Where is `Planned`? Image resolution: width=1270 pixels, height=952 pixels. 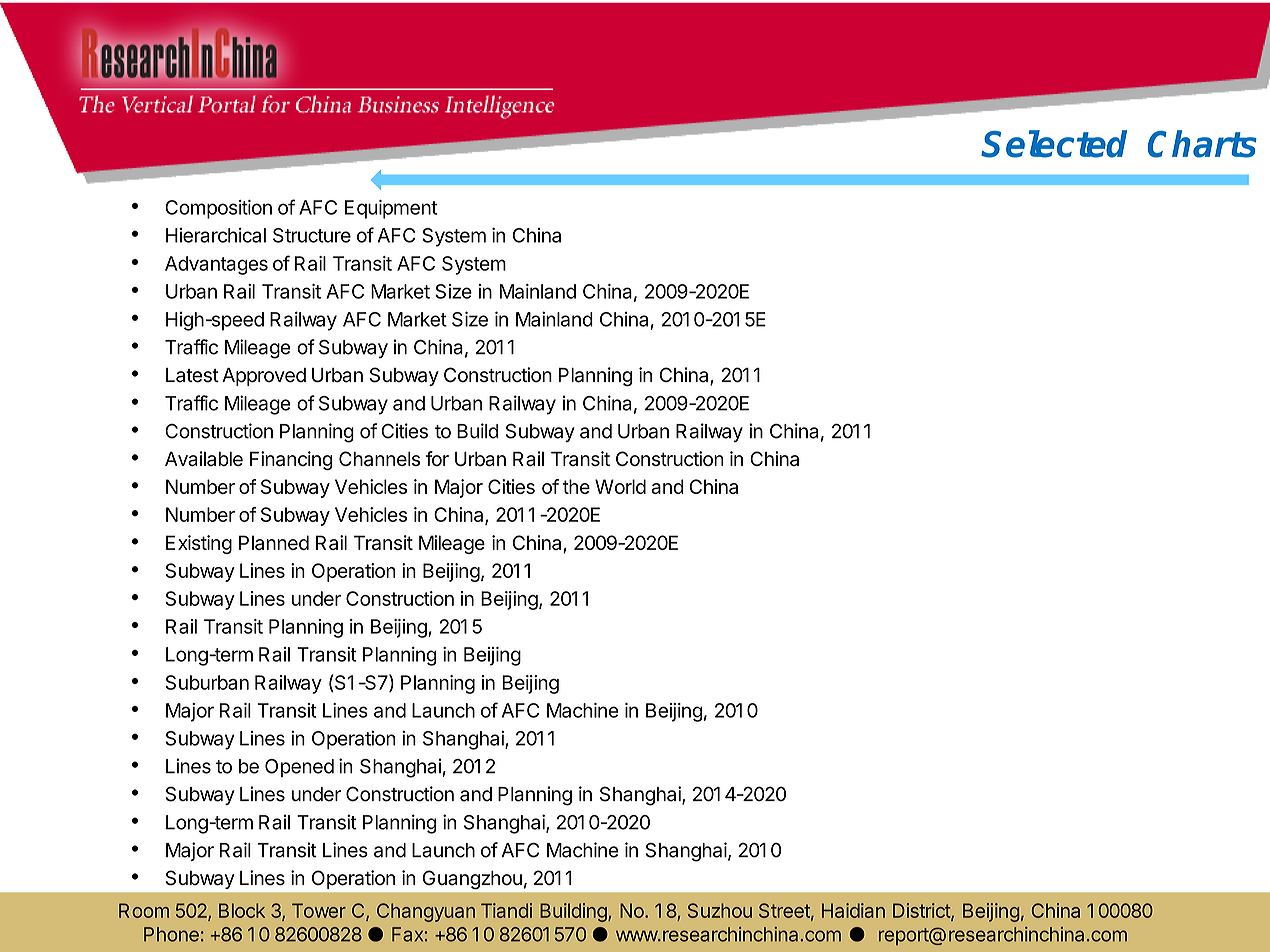
Planned is located at coordinates (274, 542).
